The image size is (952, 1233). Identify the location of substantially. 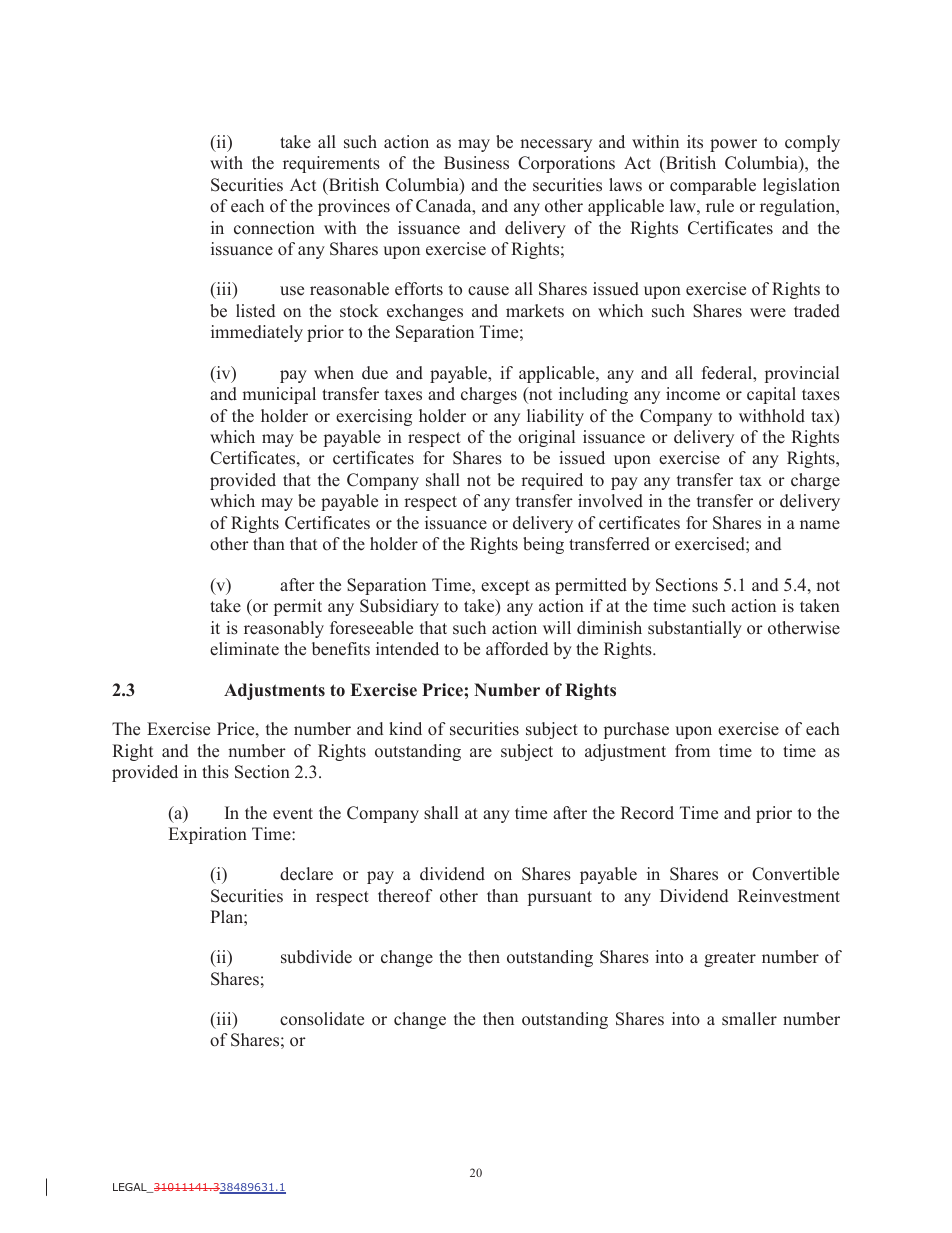
(695, 629).
